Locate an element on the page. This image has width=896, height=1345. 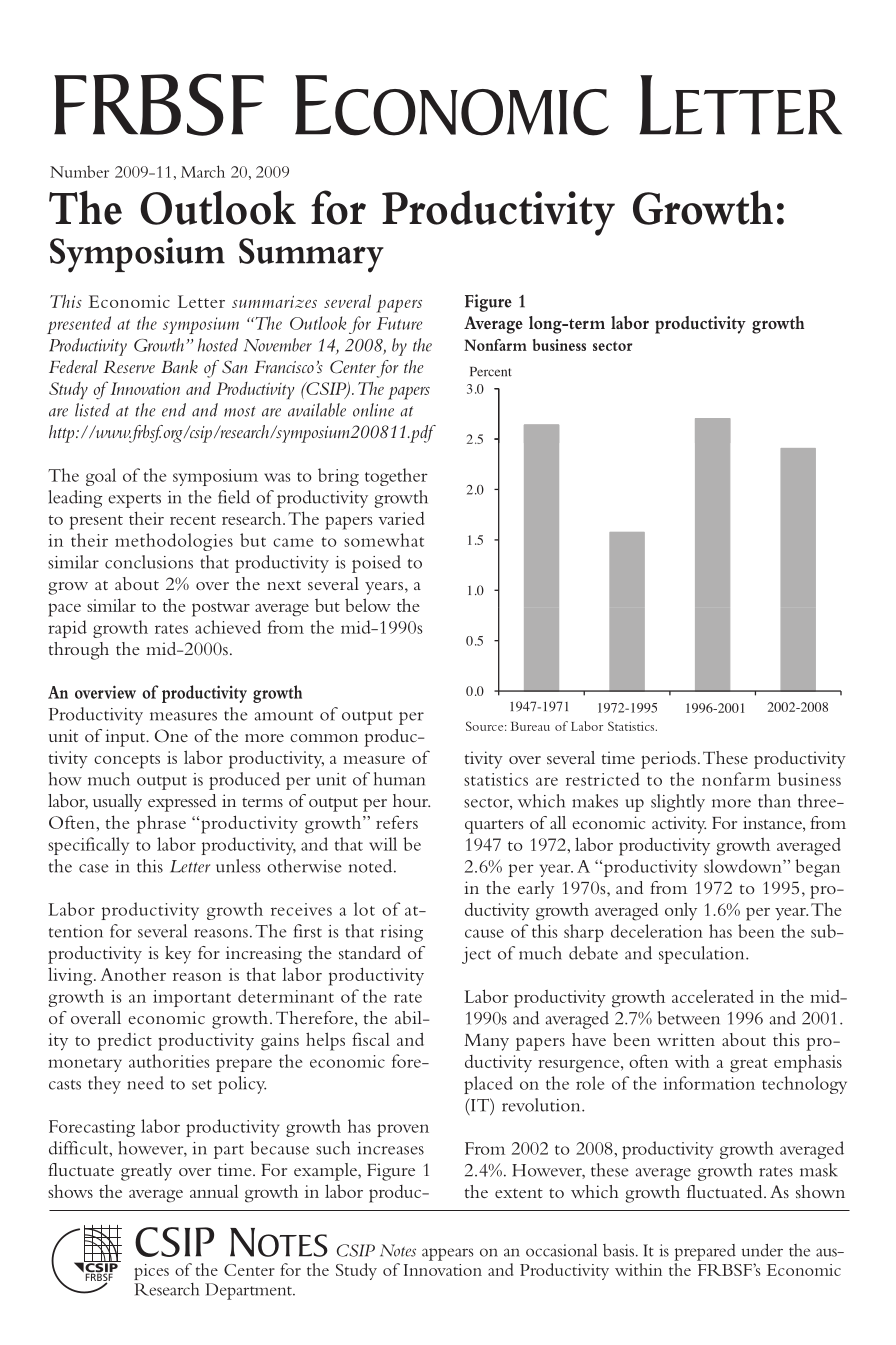
March is located at coordinates (203, 171).
